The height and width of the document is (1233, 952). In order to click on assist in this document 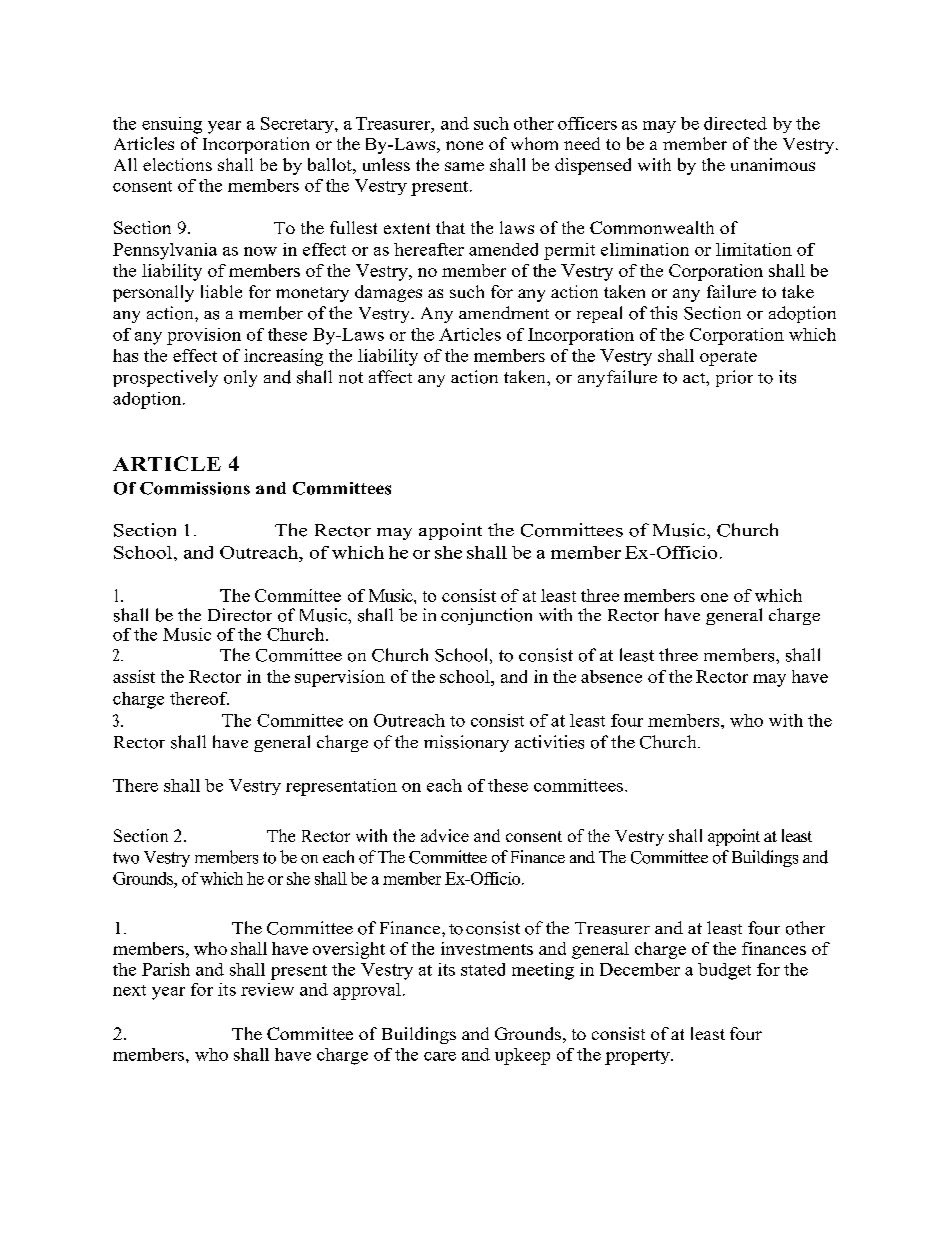, I will do `click(134, 676)`.
